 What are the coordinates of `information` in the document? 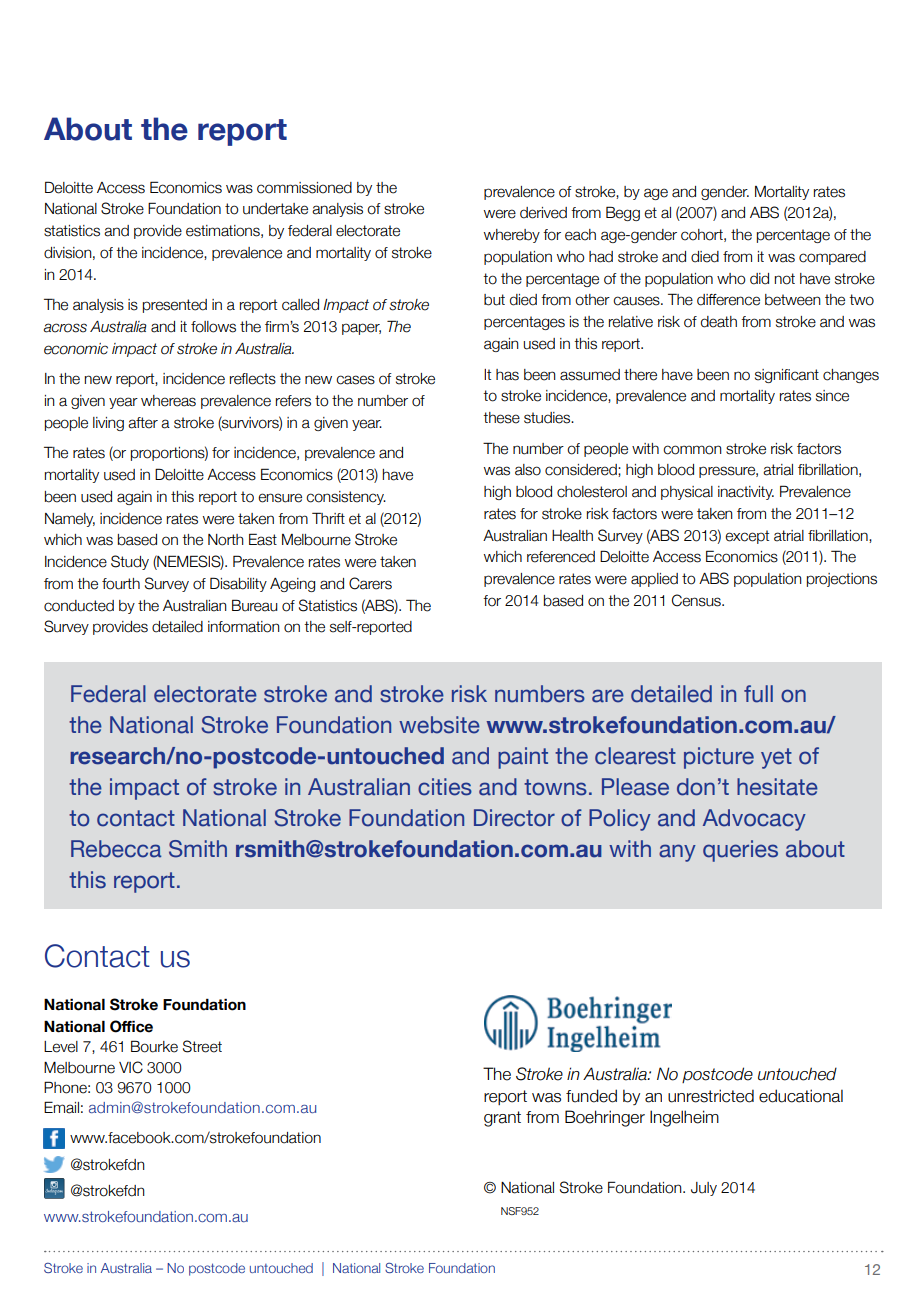 It's located at (244, 627).
